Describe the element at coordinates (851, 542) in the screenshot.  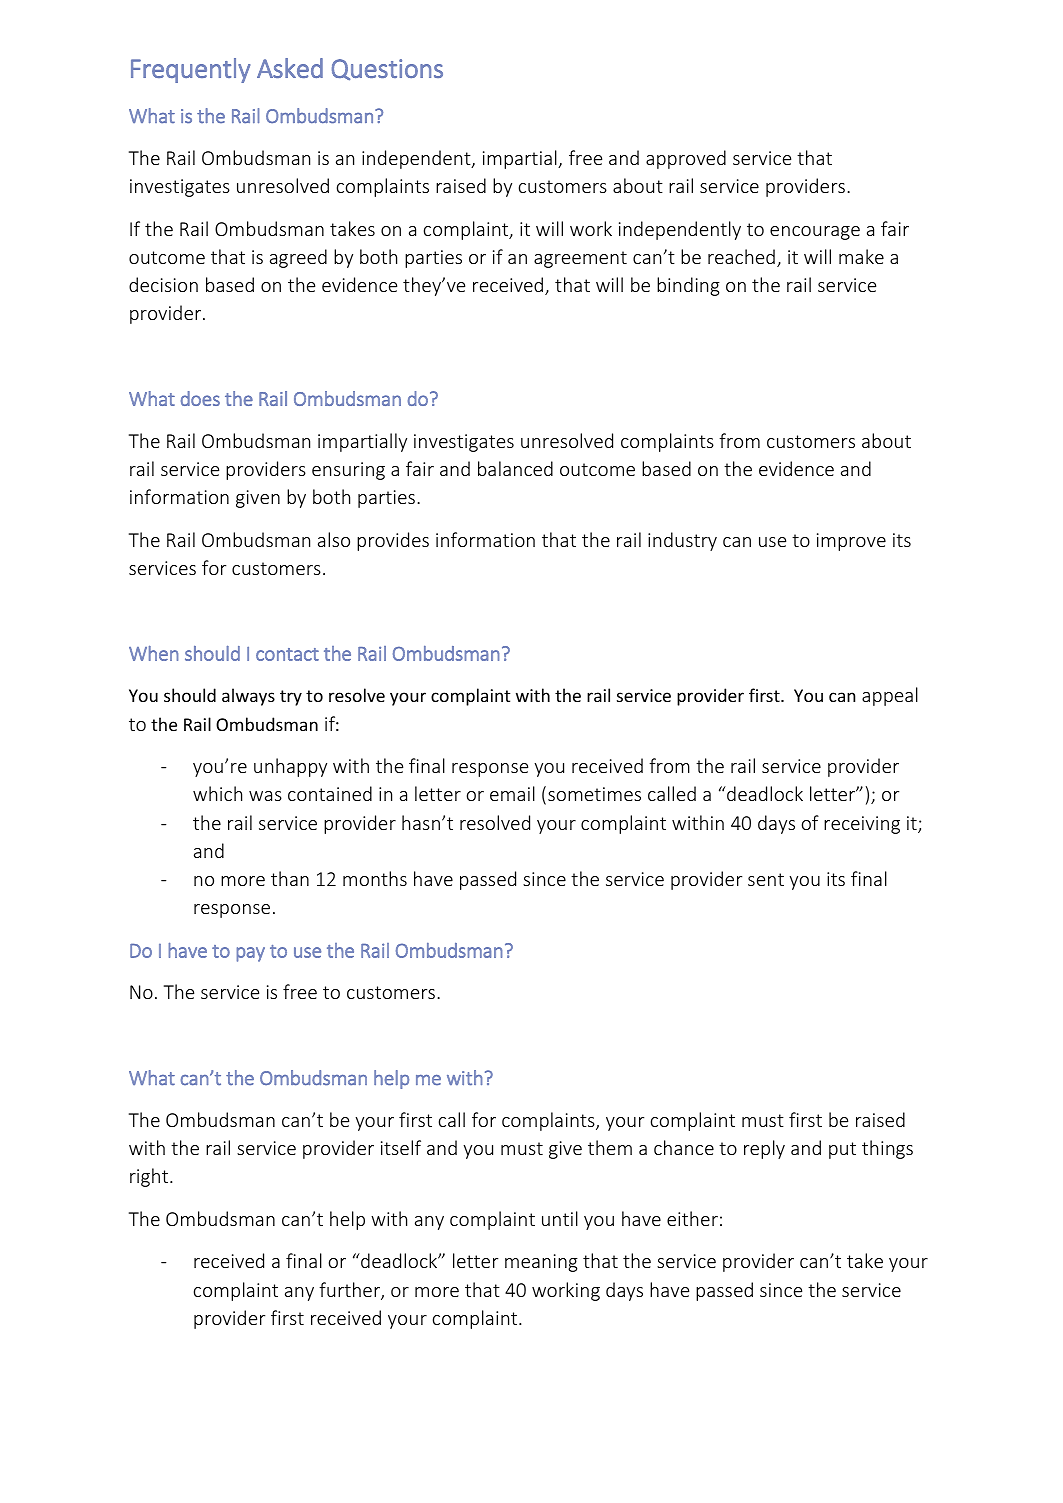
I see `improve` at that location.
